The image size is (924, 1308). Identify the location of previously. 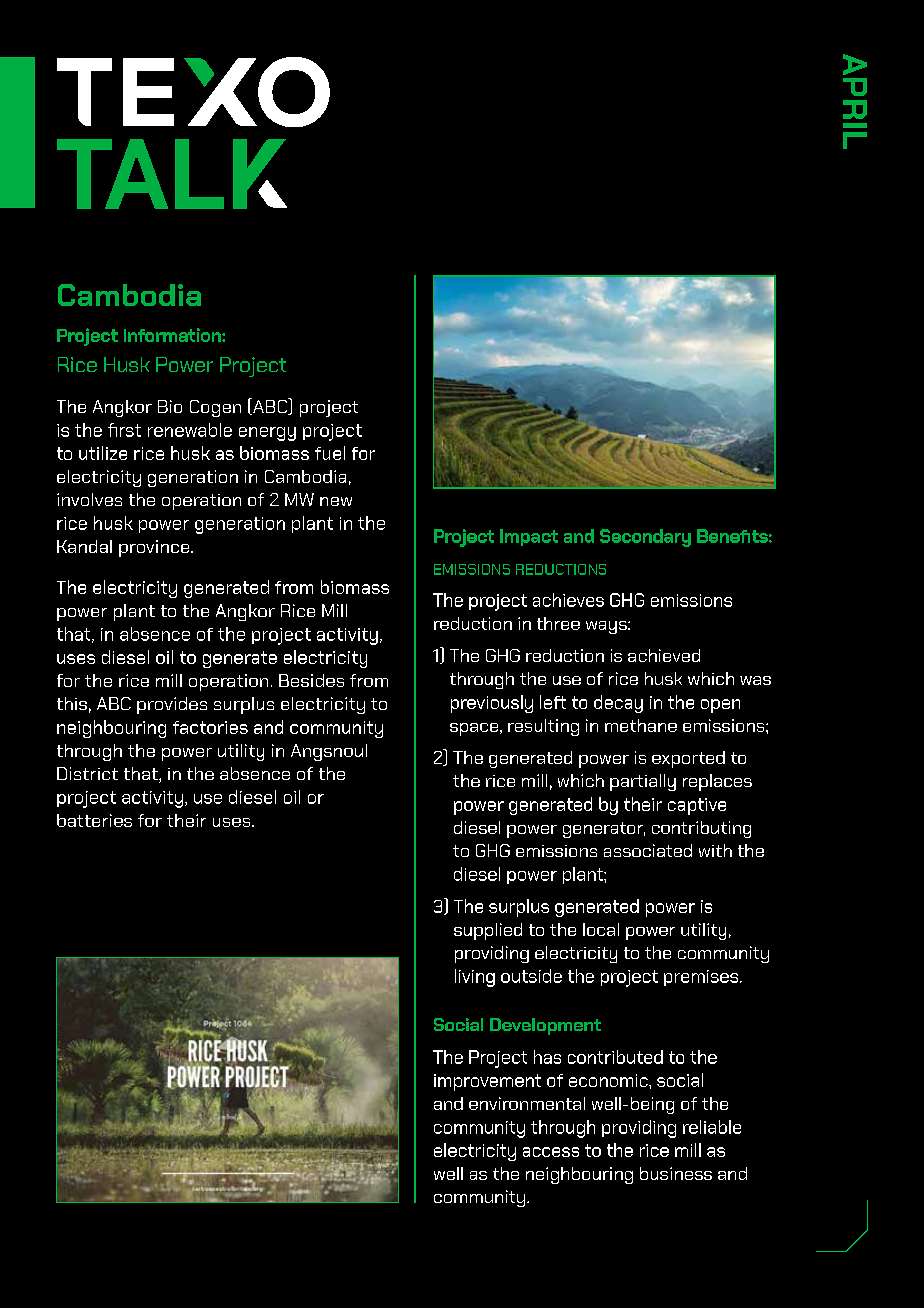
(492, 704).
